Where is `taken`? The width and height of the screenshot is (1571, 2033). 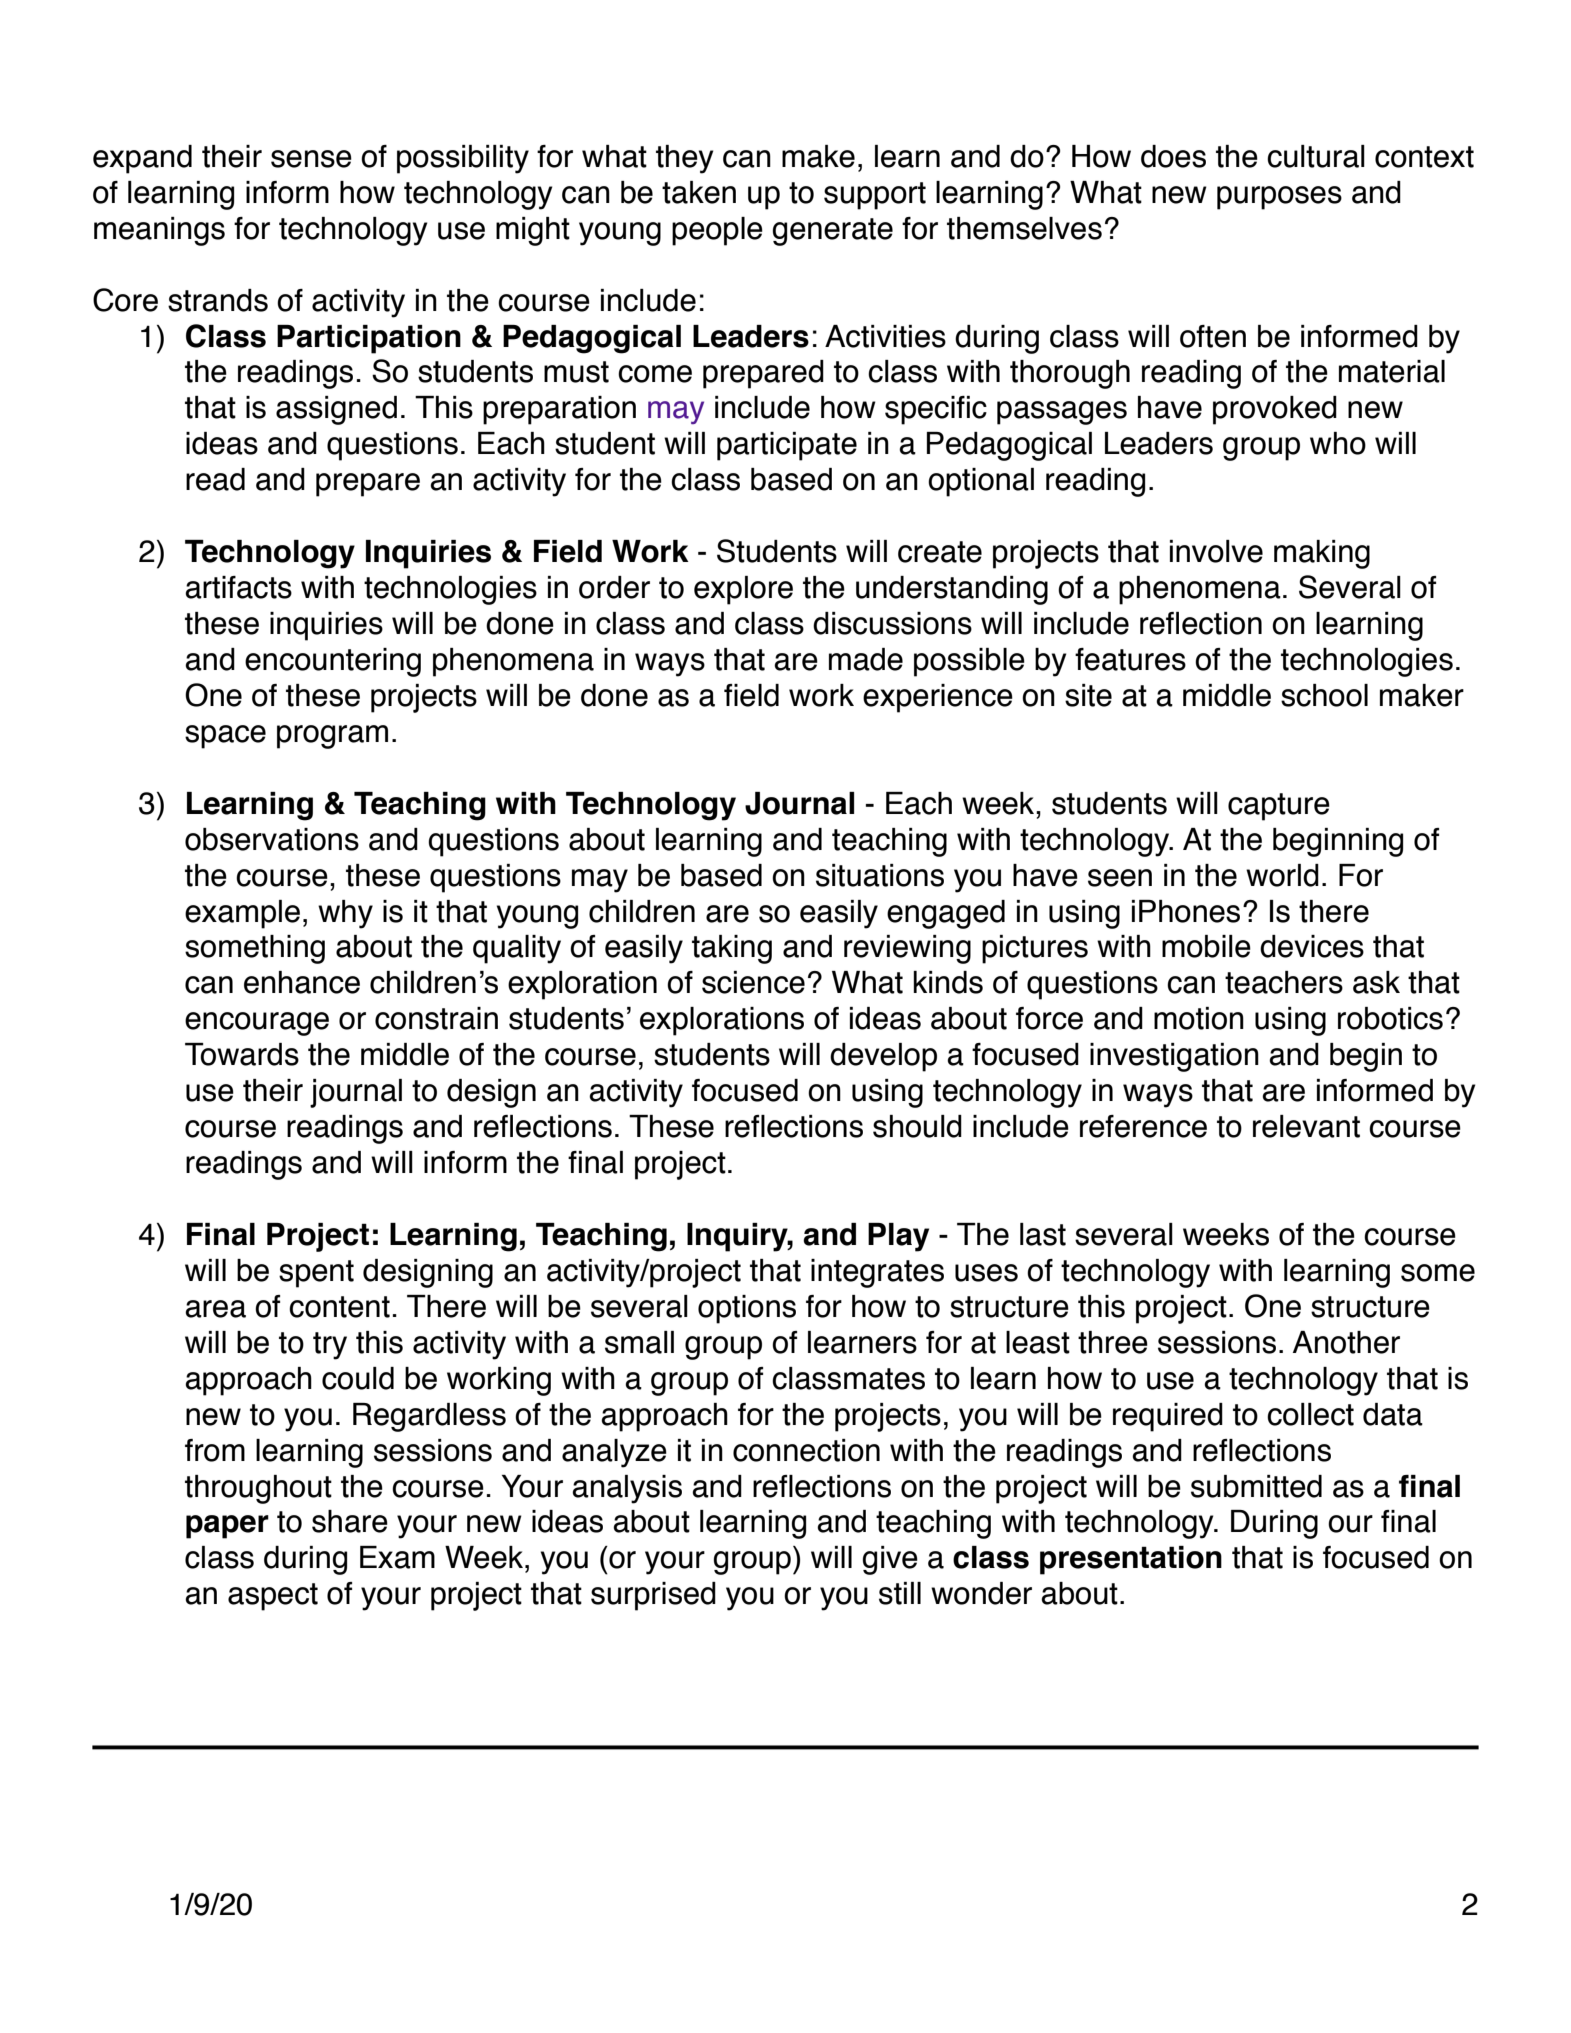
taken is located at coordinates (699, 192).
